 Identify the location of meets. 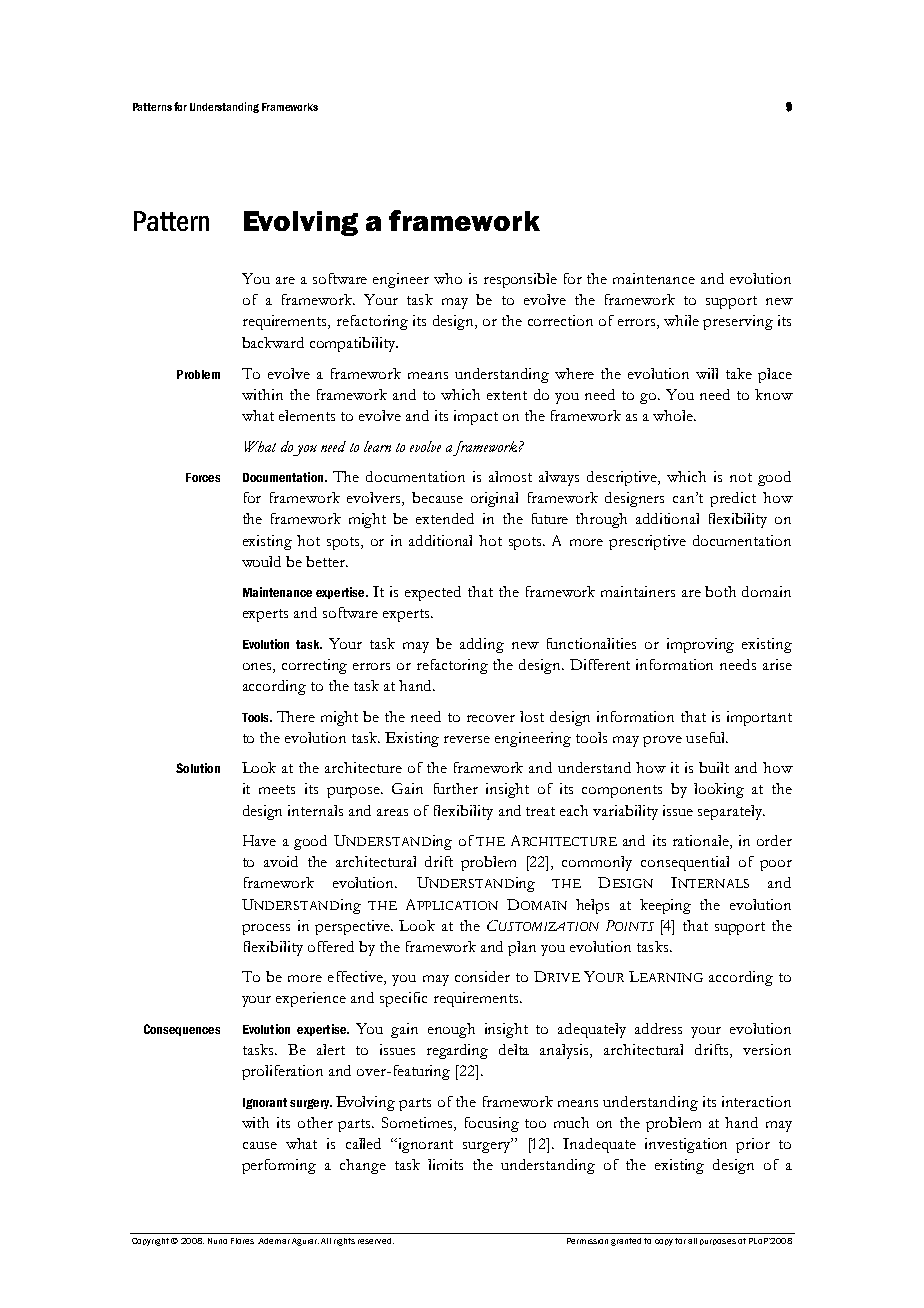
(277, 789).
